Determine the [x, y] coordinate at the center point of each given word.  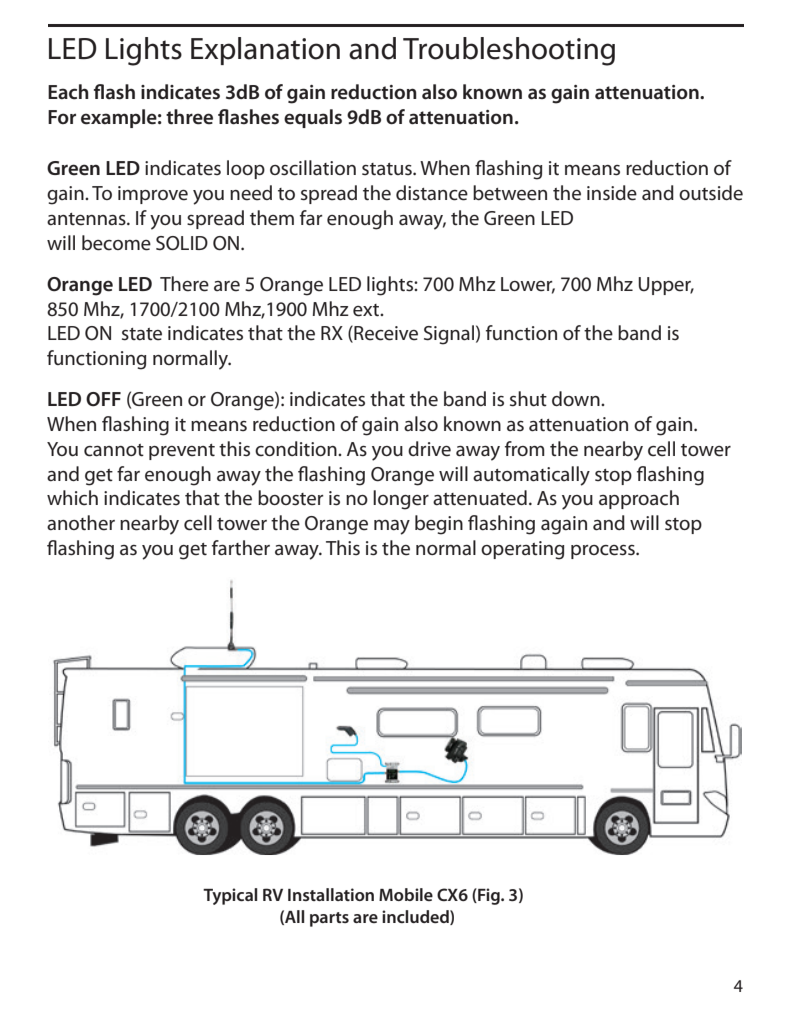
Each [68, 92]
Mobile [406, 894]
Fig [489, 896]
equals [313, 118]
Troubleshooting [509, 51]
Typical [230, 896]
